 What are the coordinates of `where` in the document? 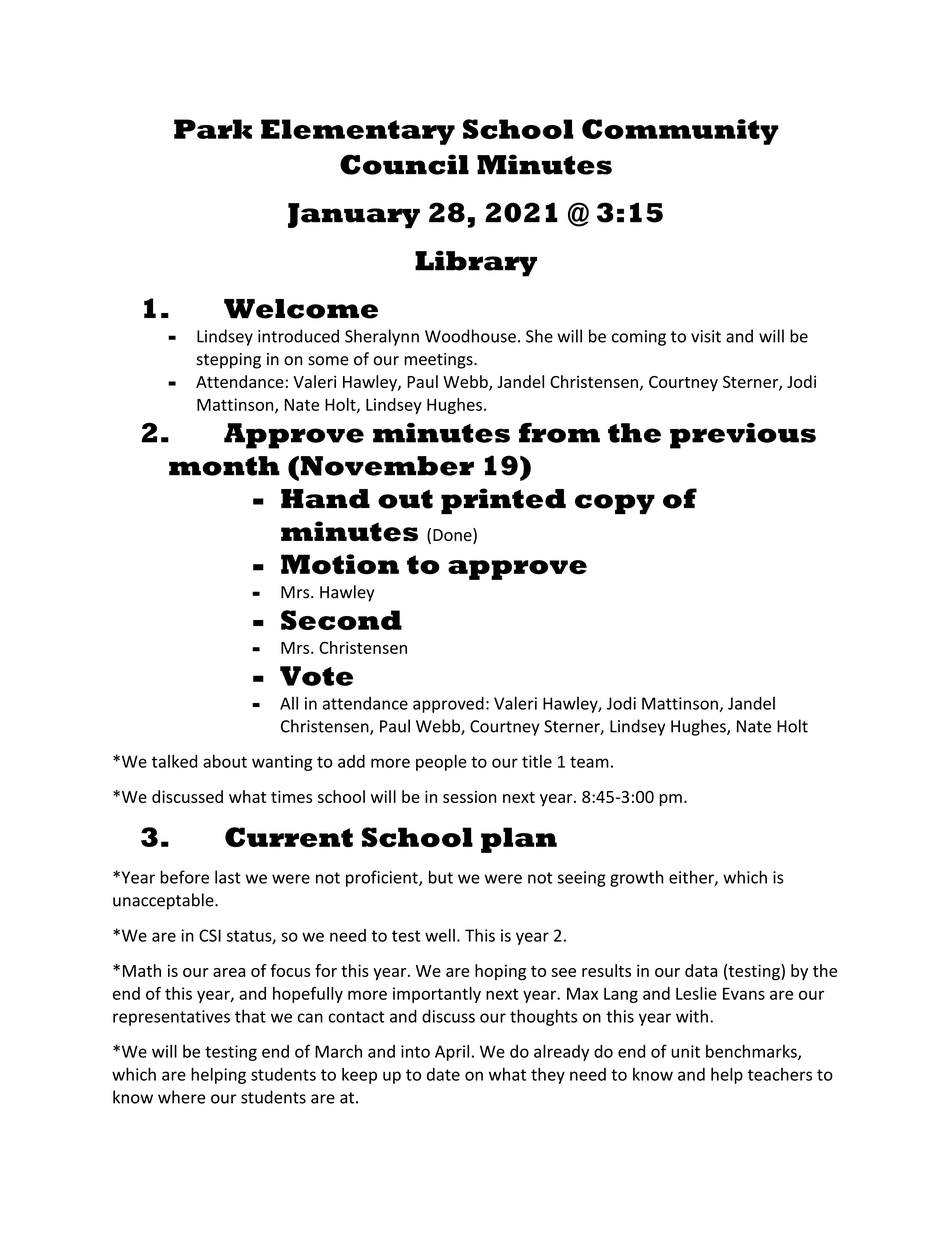 It's located at (181, 1097).
